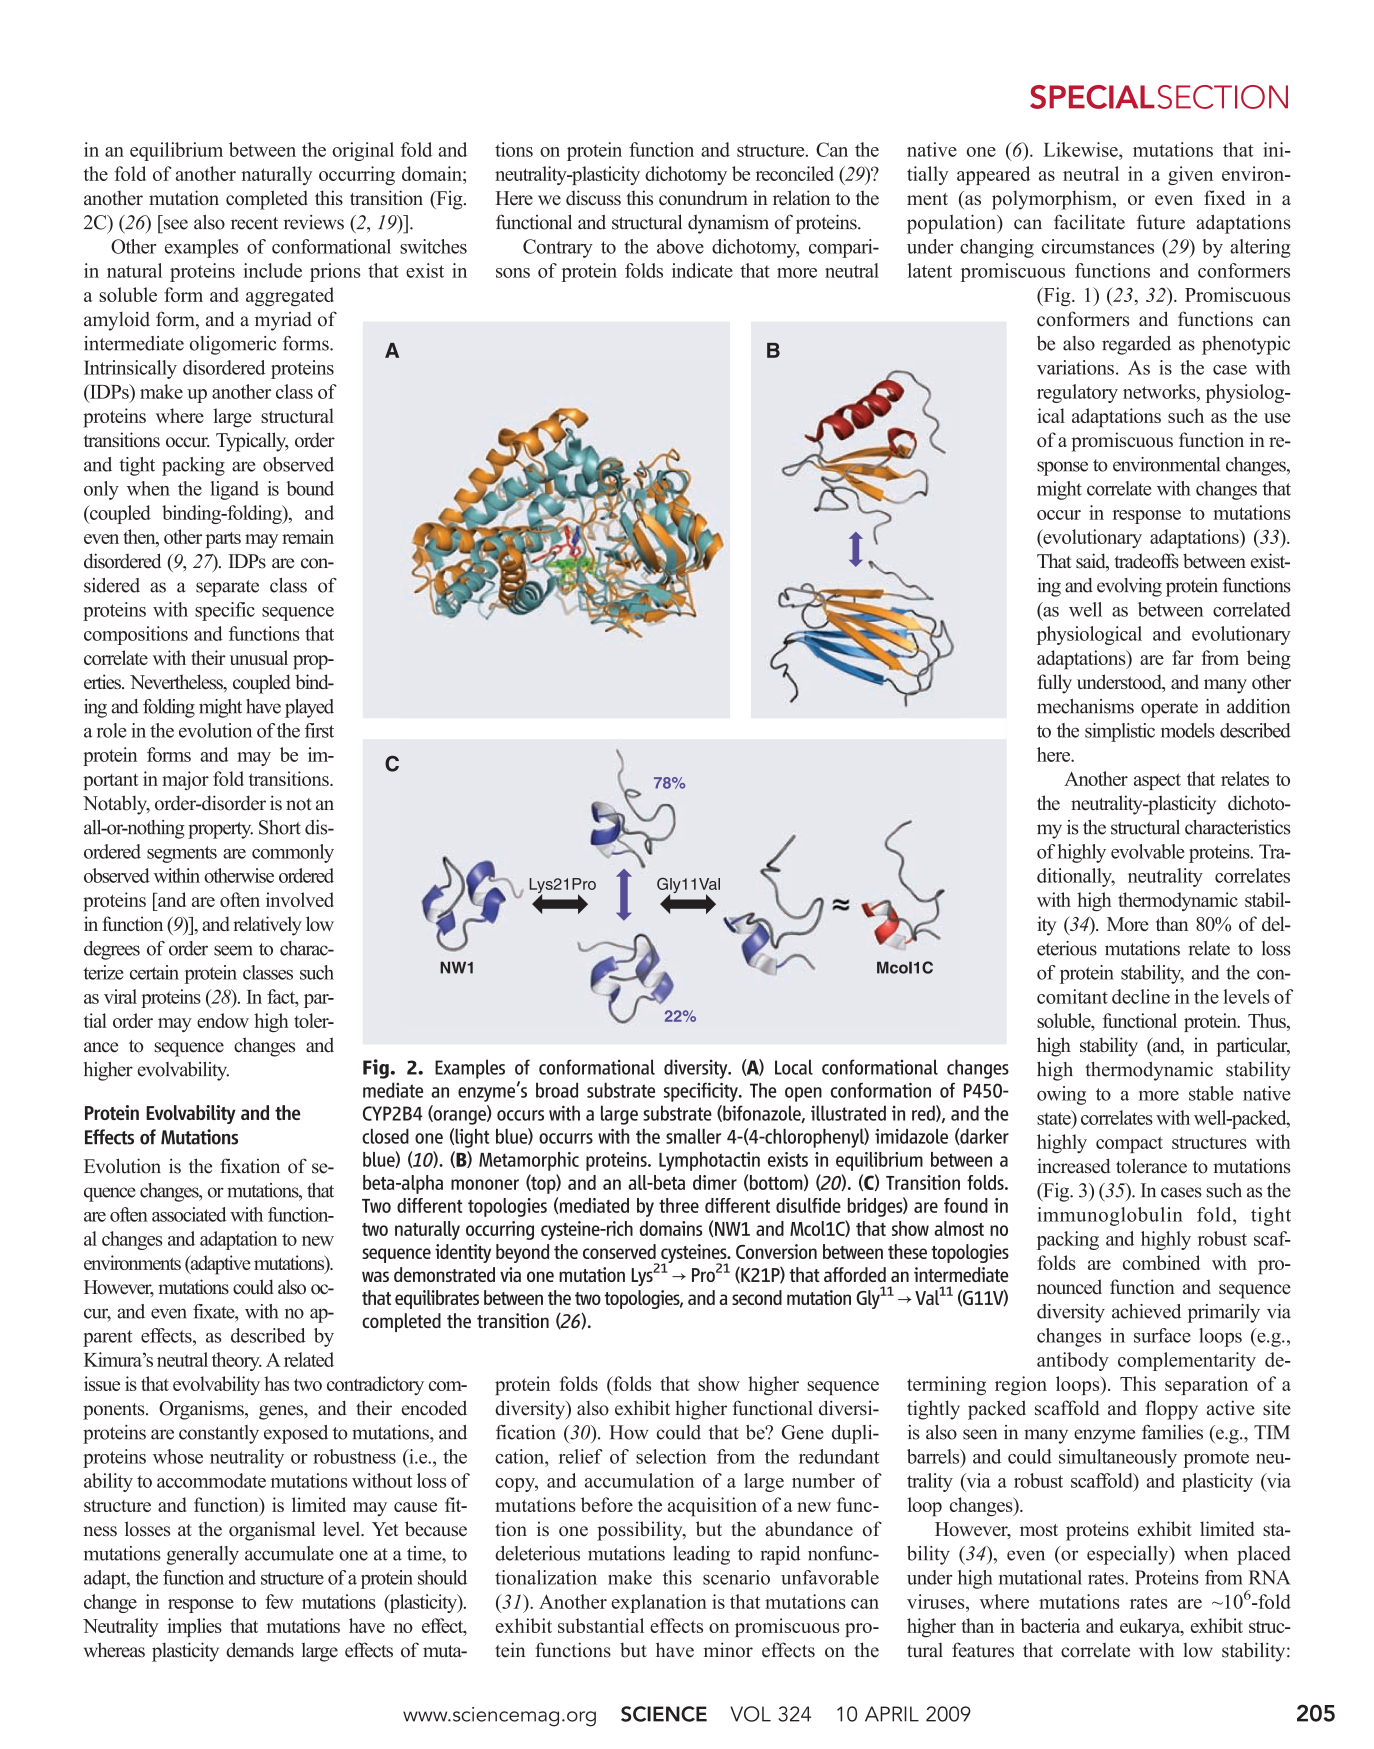  What do you see at coordinates (715, 1182) in the screenshot?
I see `dimer` at bounding box center [715, 1182].
